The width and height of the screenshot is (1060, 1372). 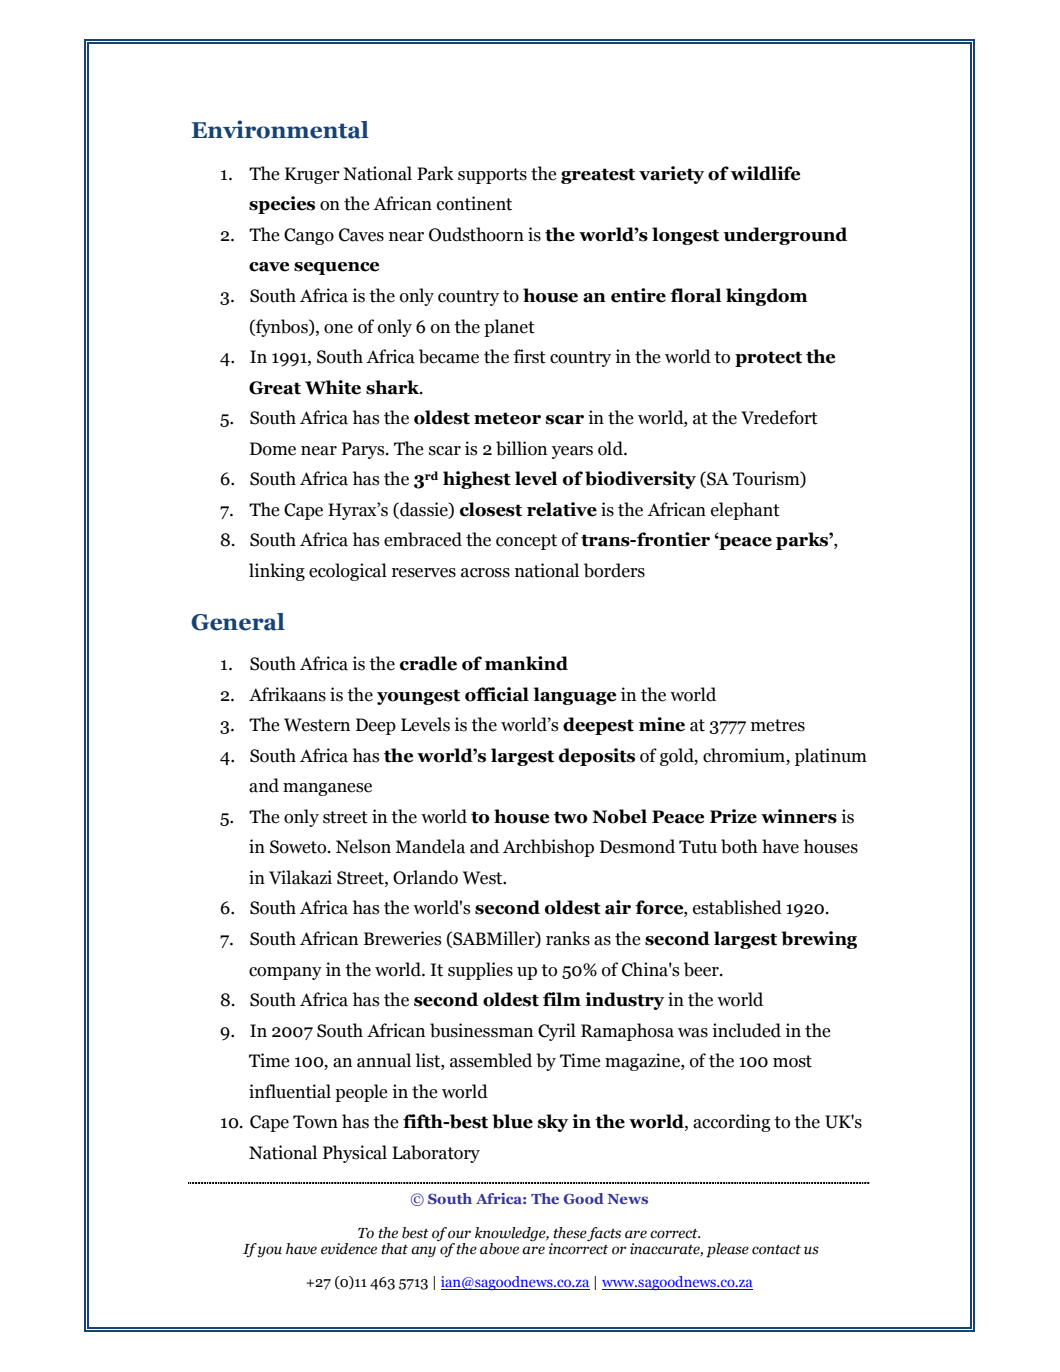 What do you see at coordinates (312, 175) in the screenshot?
I see `Kruger` at bounding box center [312, 175].
